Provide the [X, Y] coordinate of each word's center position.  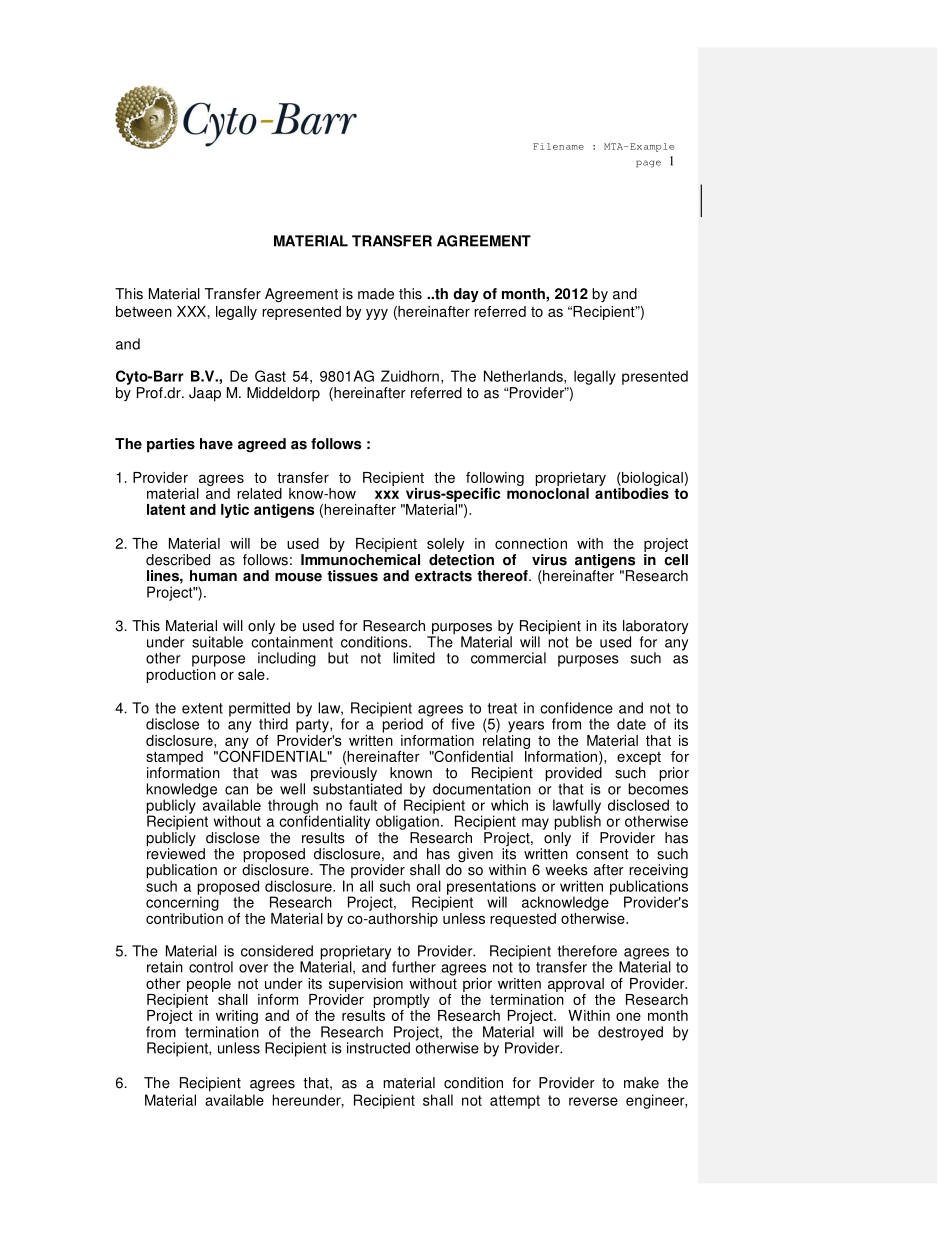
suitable [217, 642]
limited [414, 658]
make [641, 1083]
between [144, 311]
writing [237, 1017]
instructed [378, 1048]
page [648, 164]
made [376, 294]
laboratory [655, 628]
